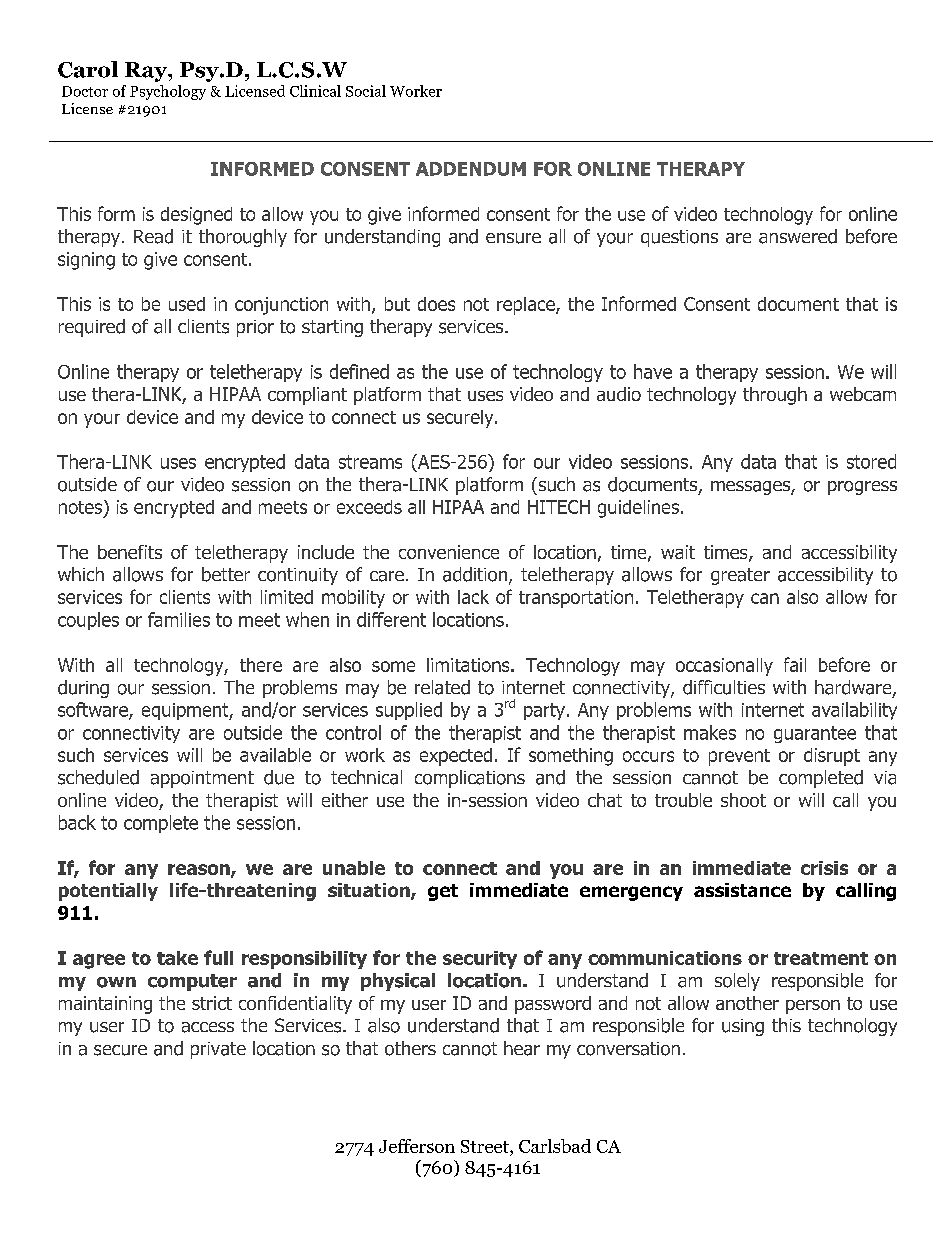 The width and height of the screenshot is (952, 1233). I want to click on Psychology, so click(168, 92).
